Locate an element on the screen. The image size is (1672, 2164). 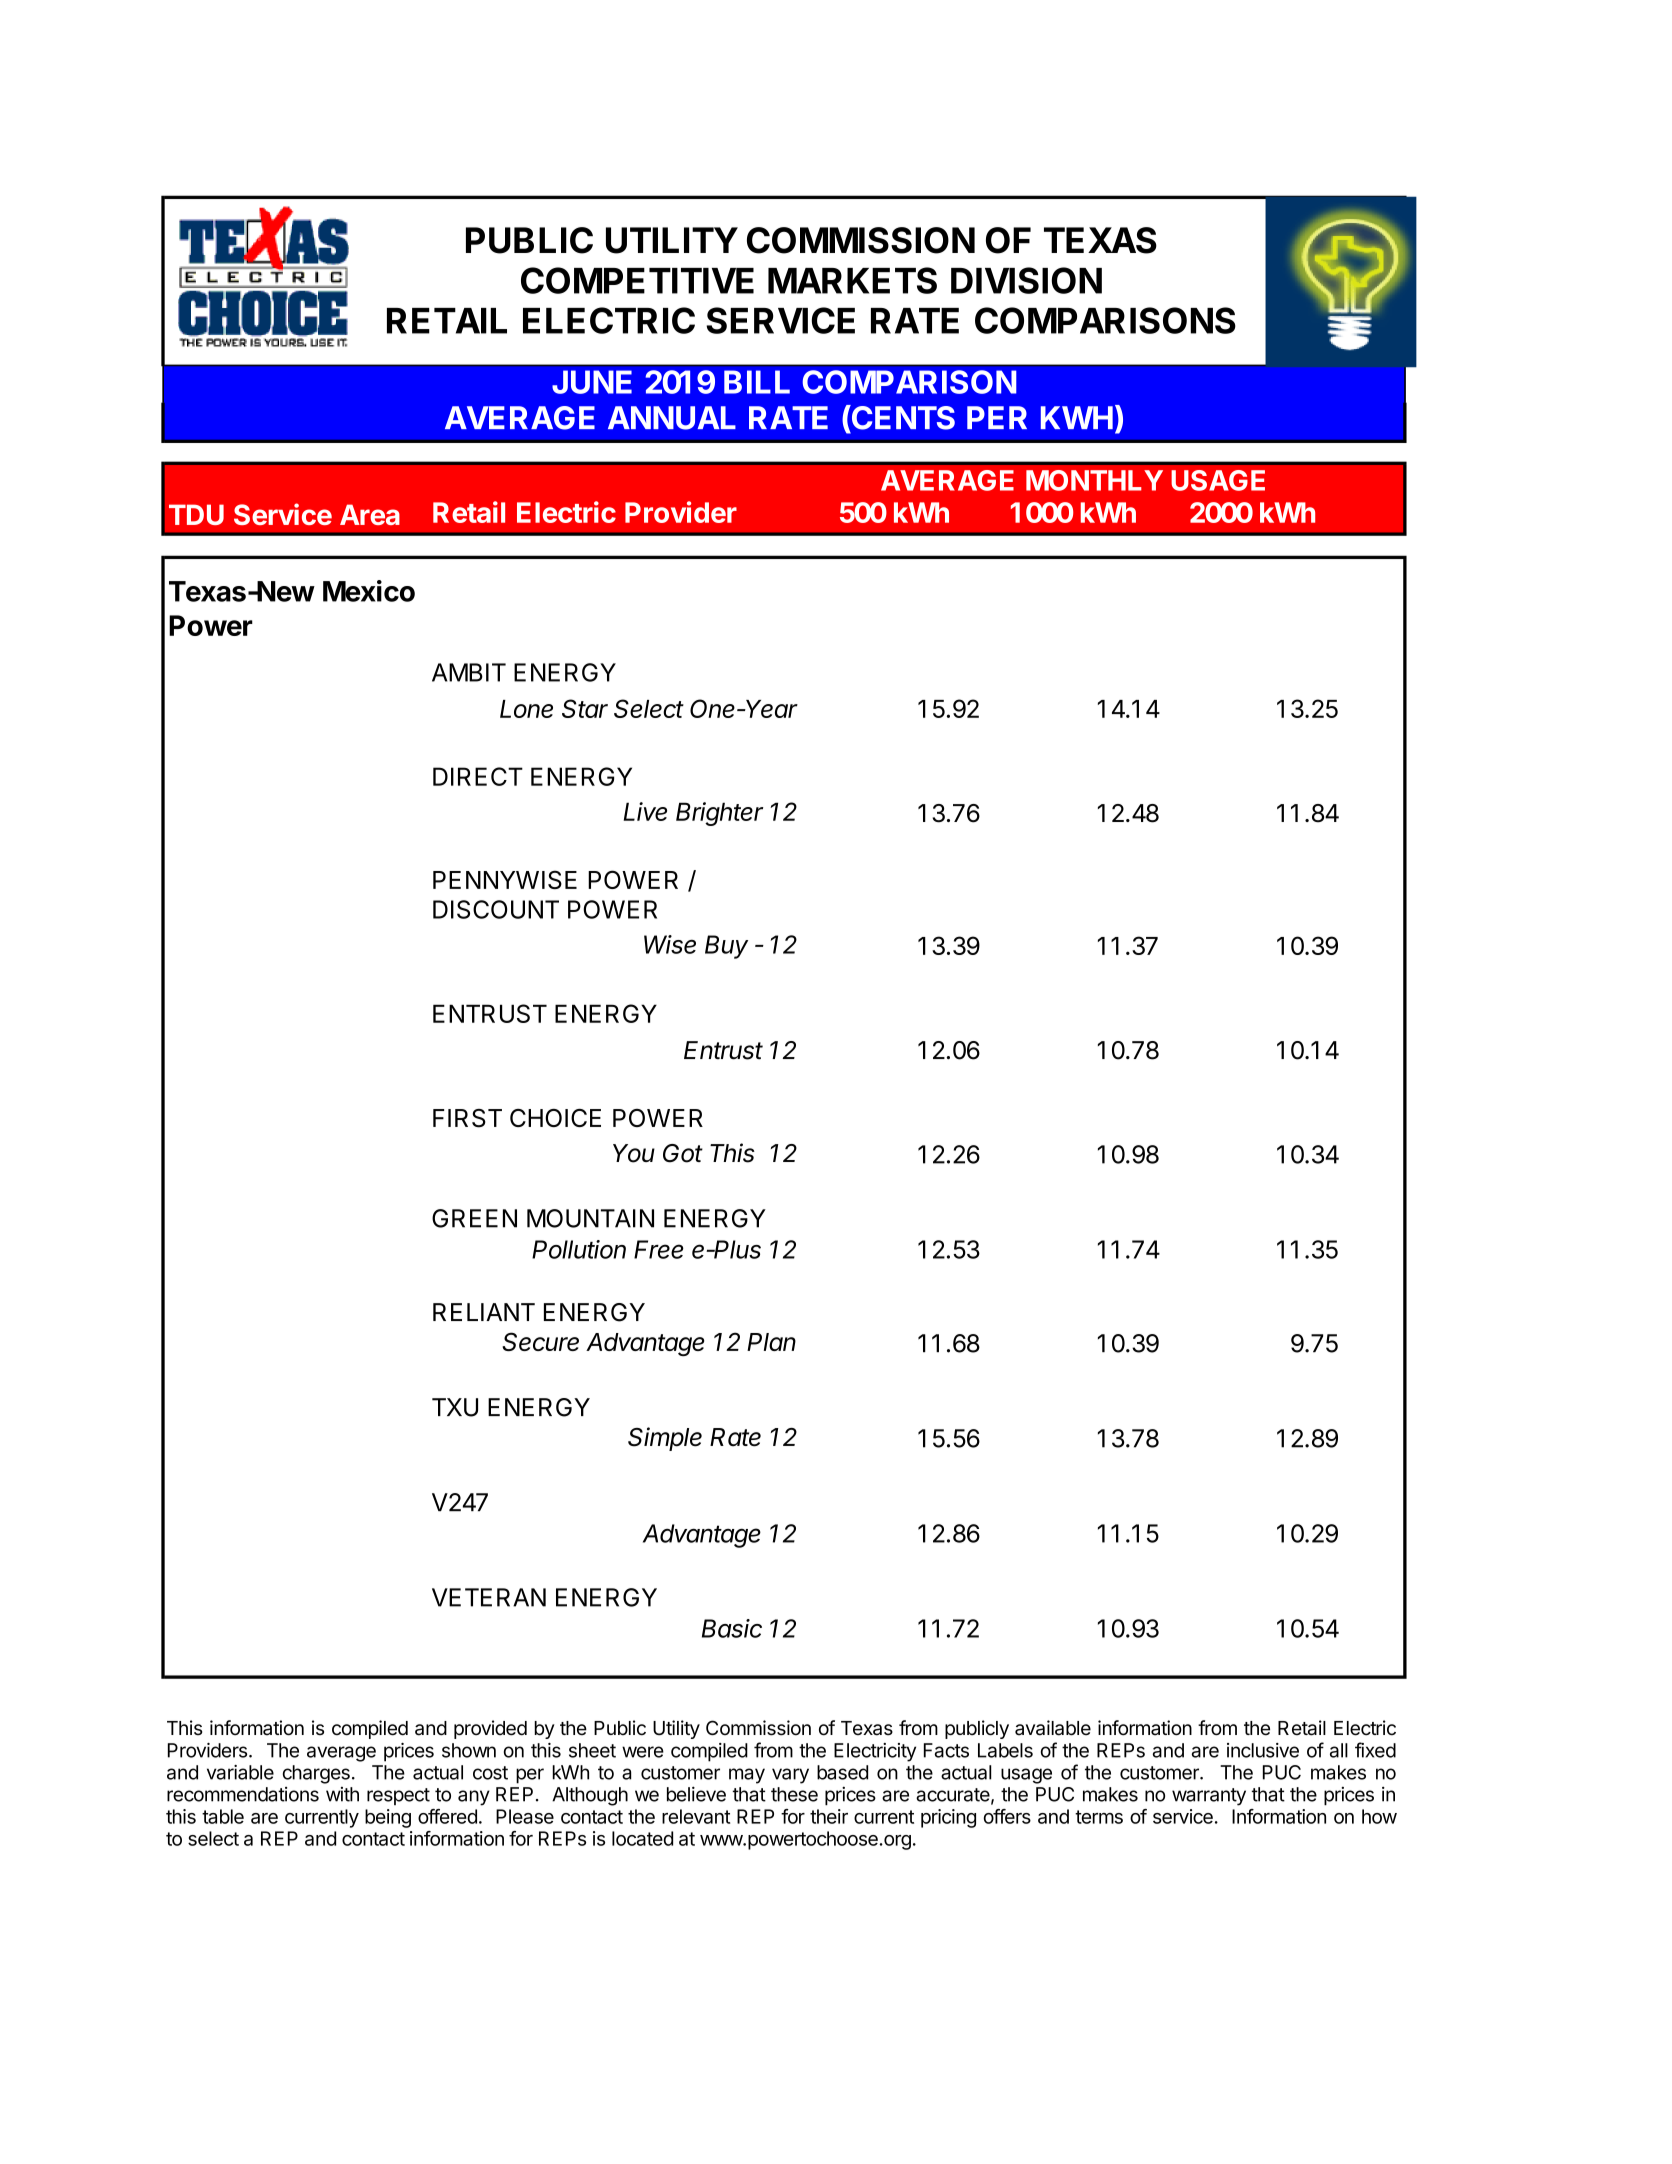
these is located at coordinates (794, 1794).
